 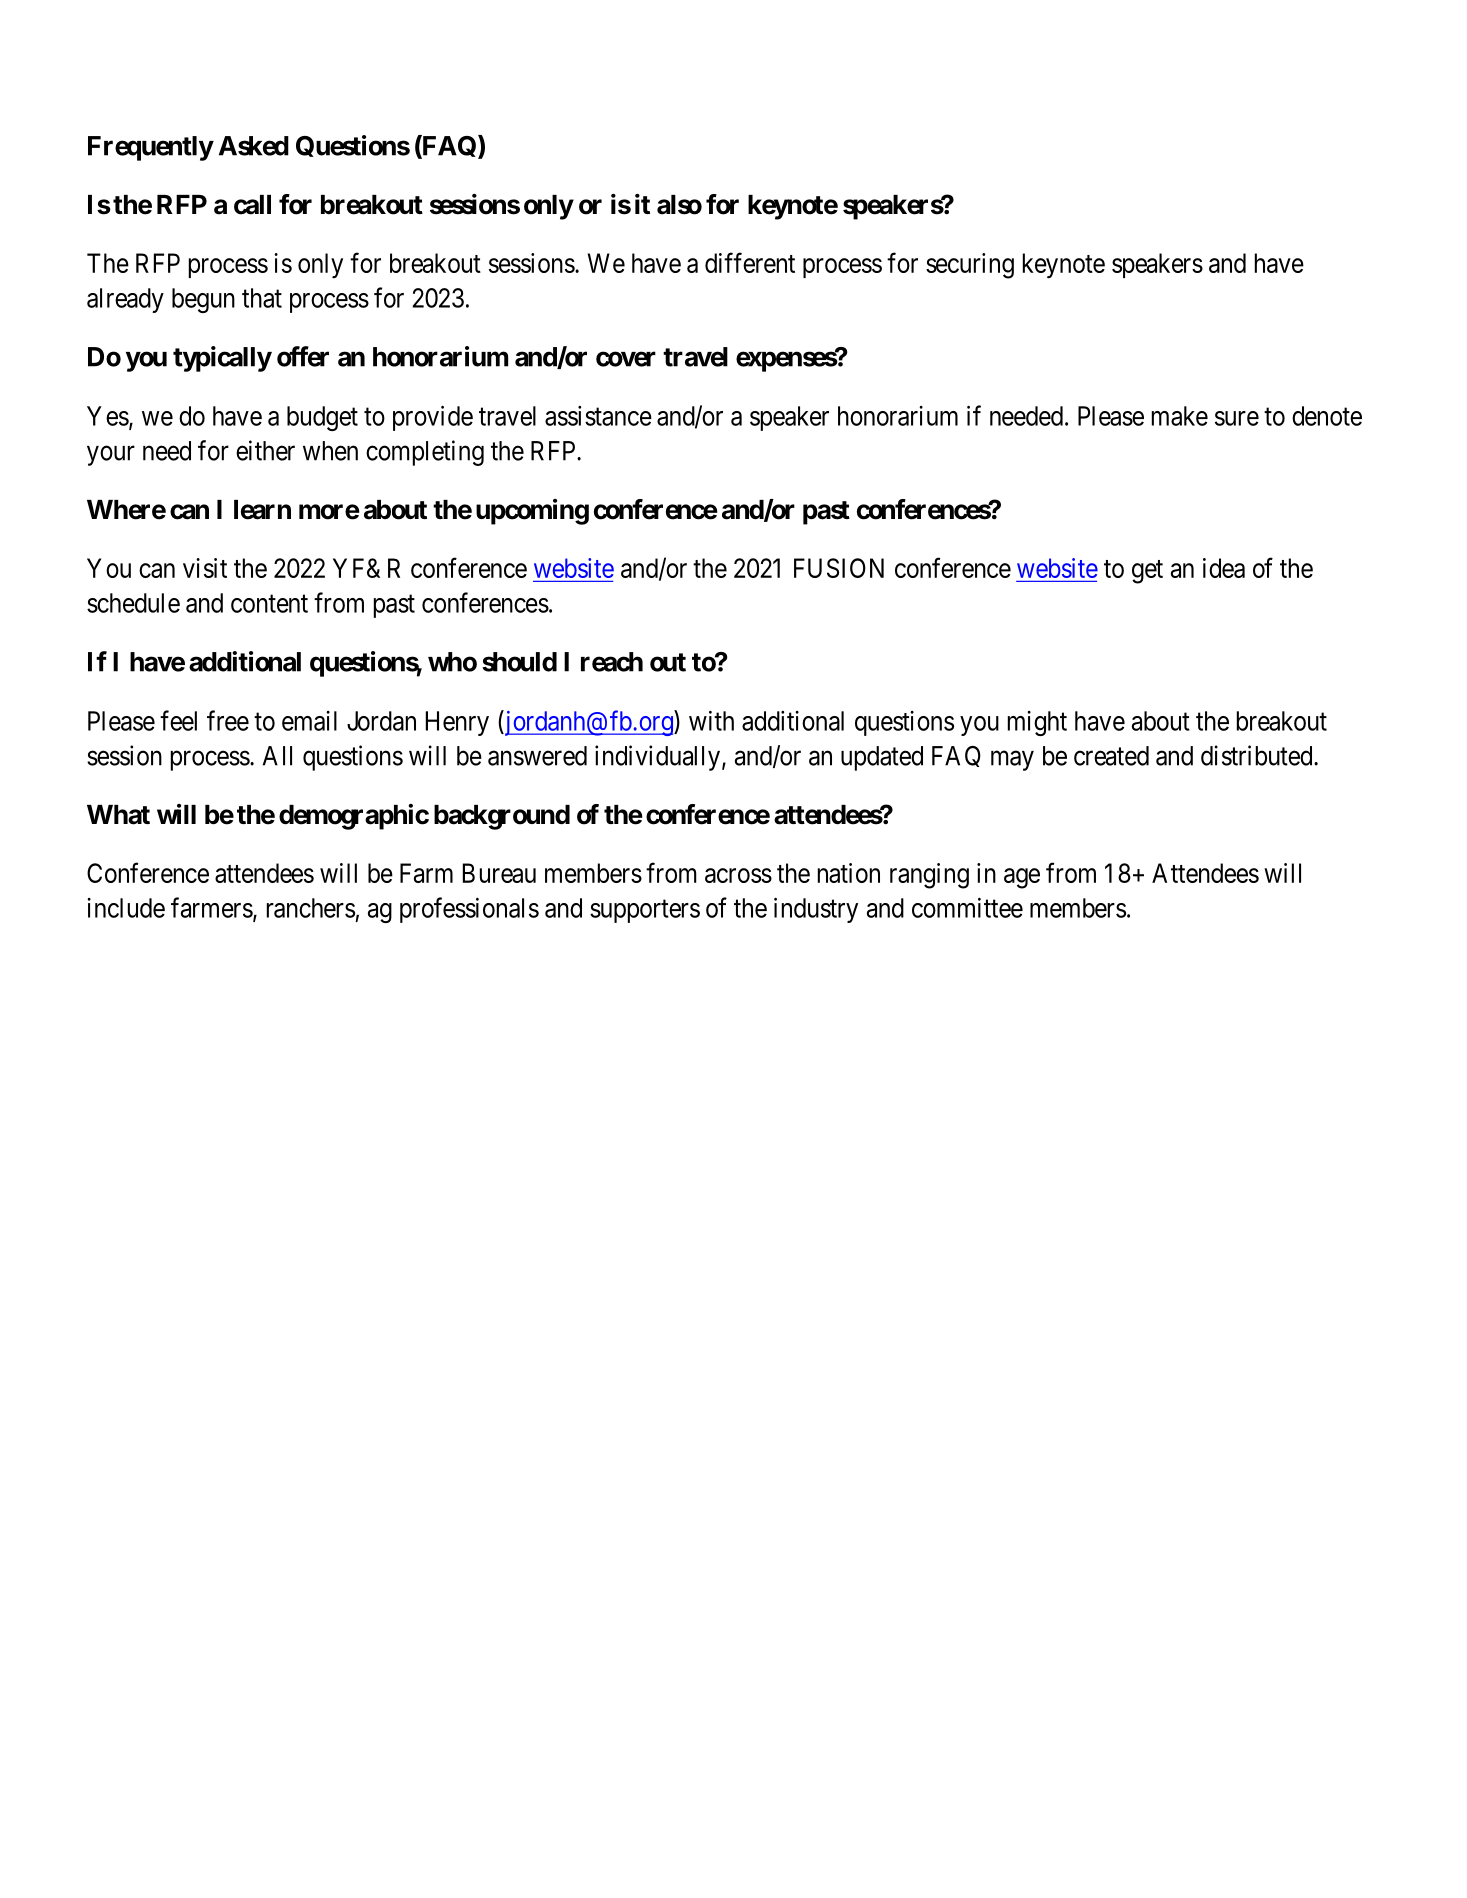 What do you see at coordinates (711, 721) in the screenshot?
I see `with` at bounding box center [711, 721].
